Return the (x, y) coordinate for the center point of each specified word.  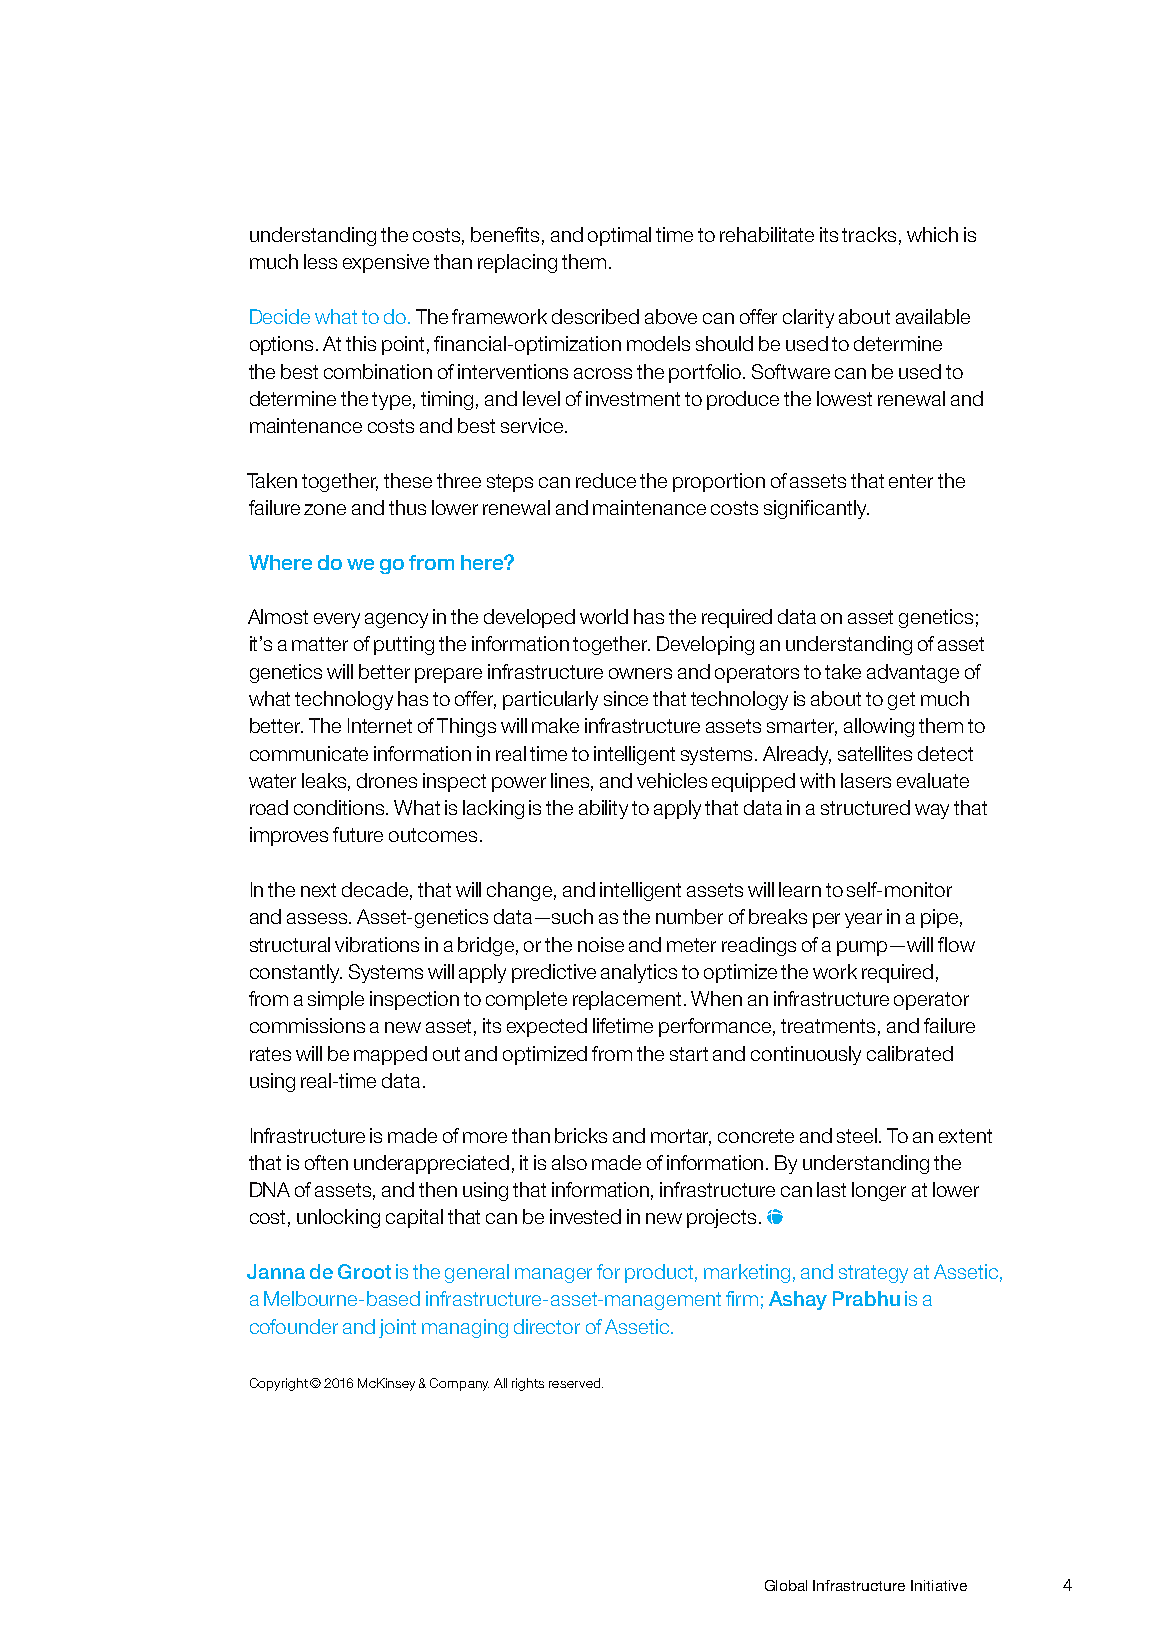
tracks (869, 234)
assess (318, 918)
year (863, 920)
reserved (576, 1383)
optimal (619, 236)
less (320, 261)
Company (459, 1384)
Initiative (939, 1585)
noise (601, 944)
